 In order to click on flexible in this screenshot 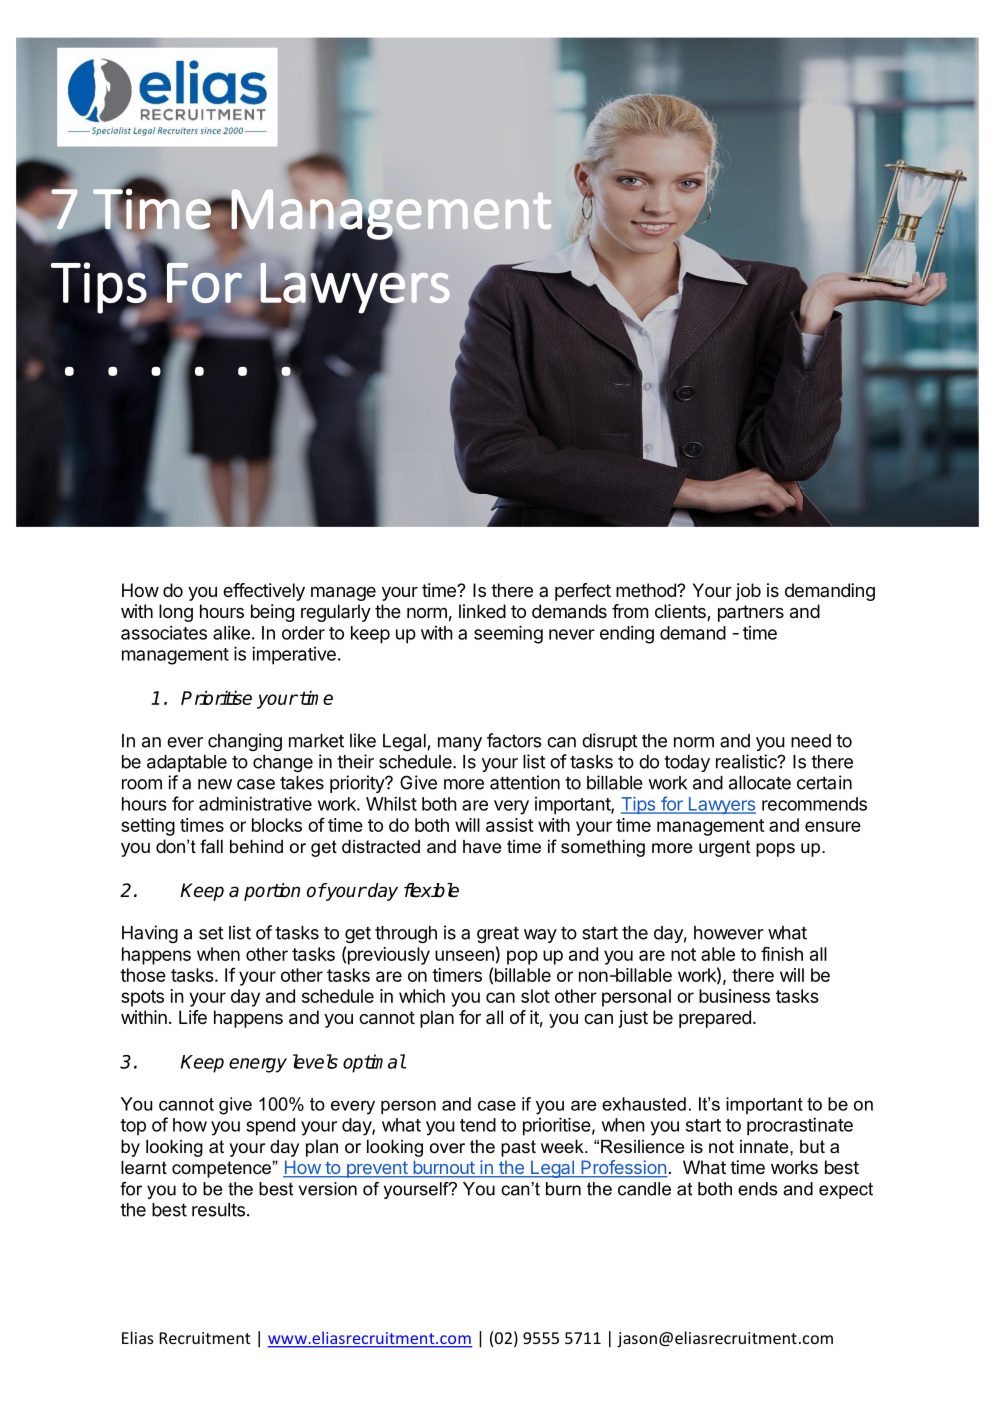, I will do `click(431, 890)`.
